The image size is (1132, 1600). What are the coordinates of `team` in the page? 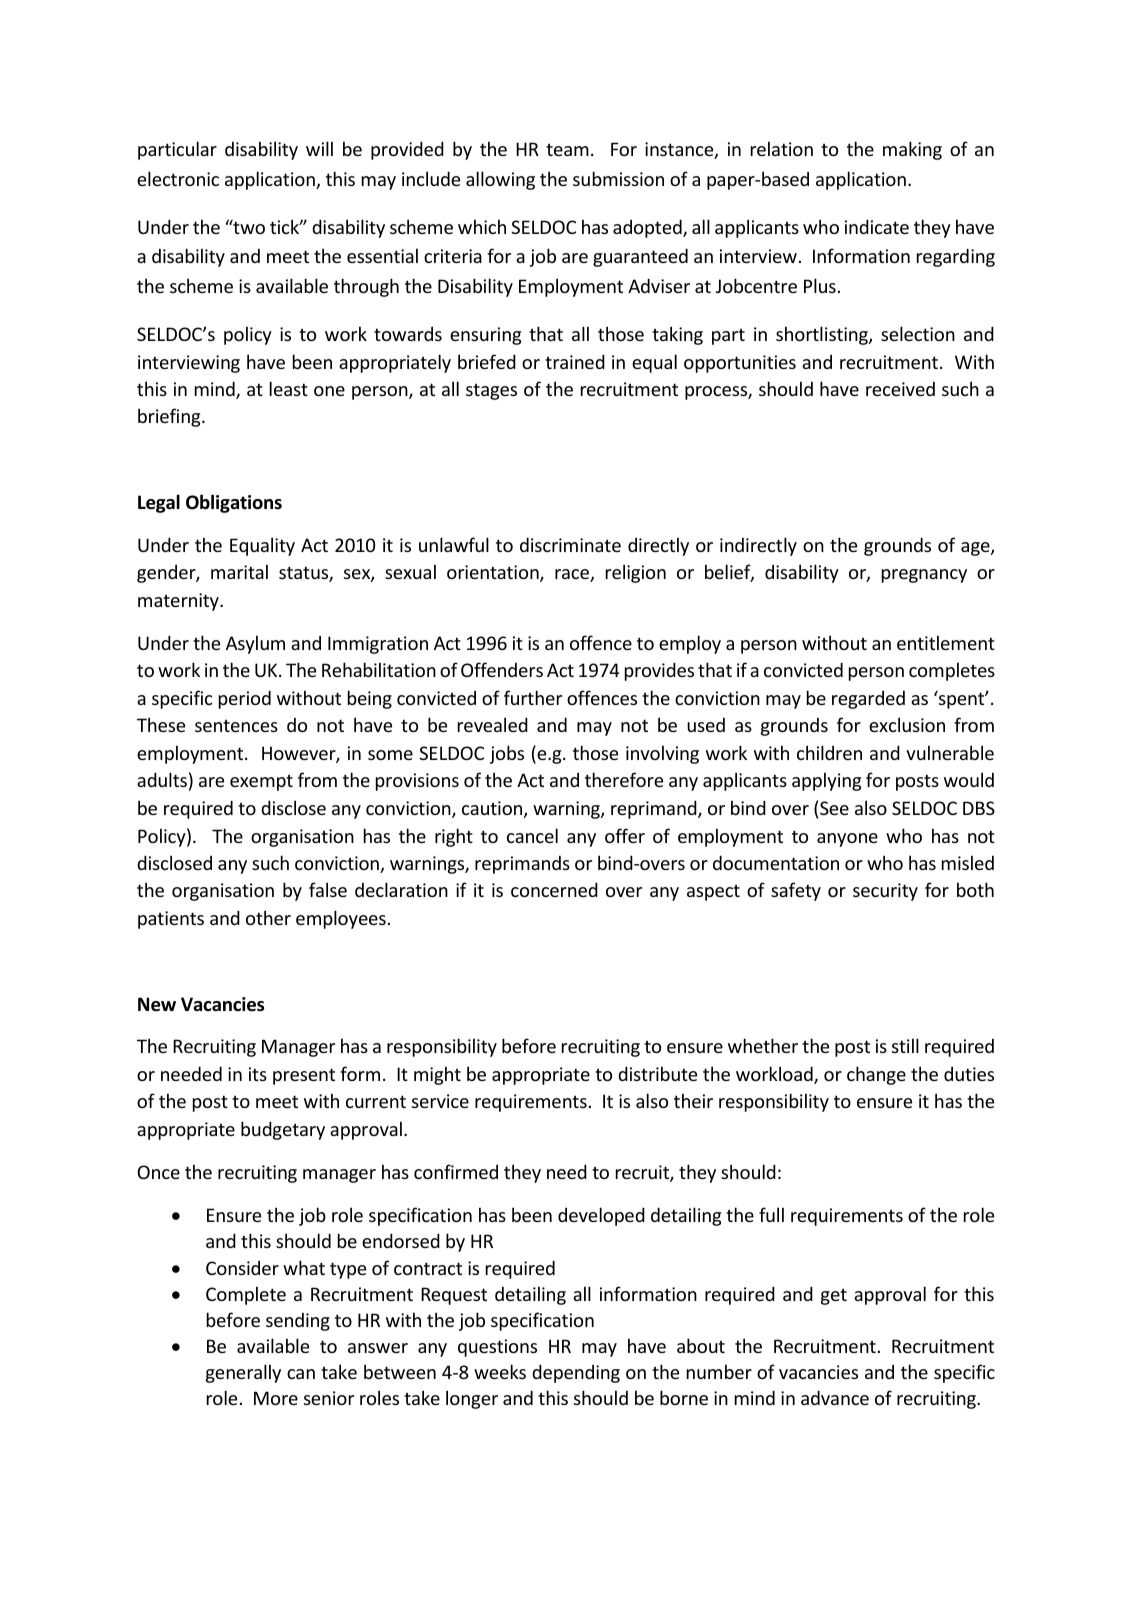 It's located at (567, 150).
